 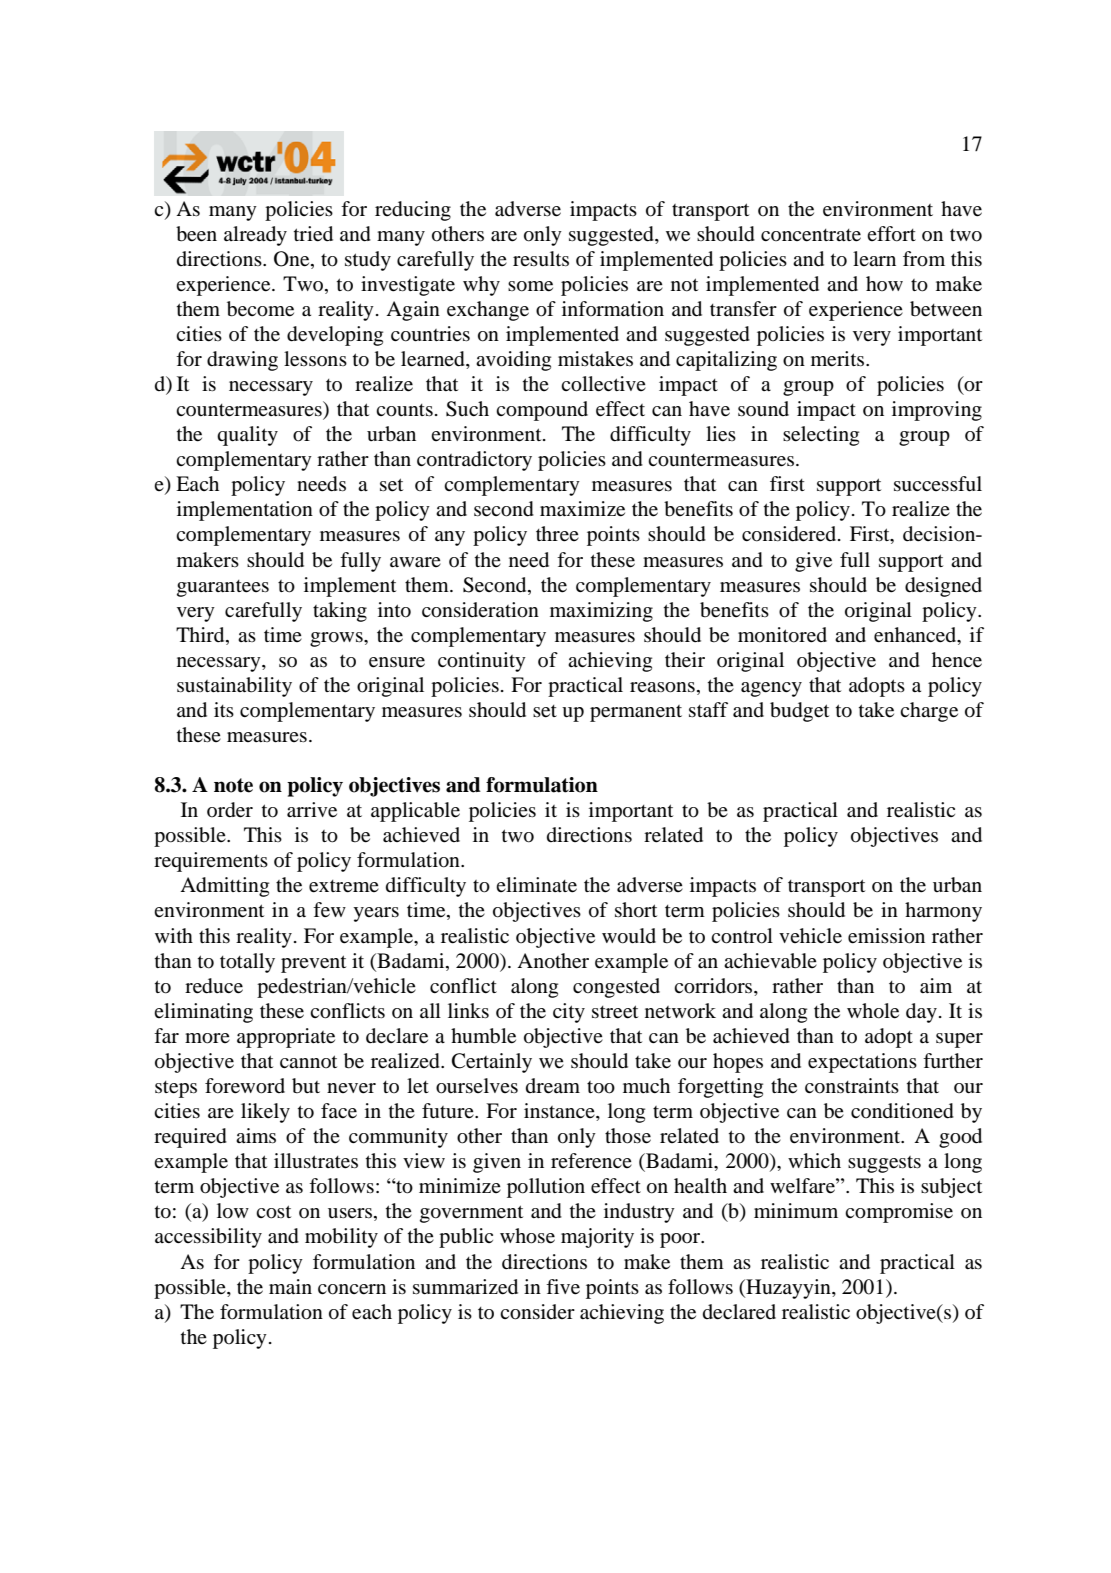 I want to click on compromise, so click(x=899, y=1213).
